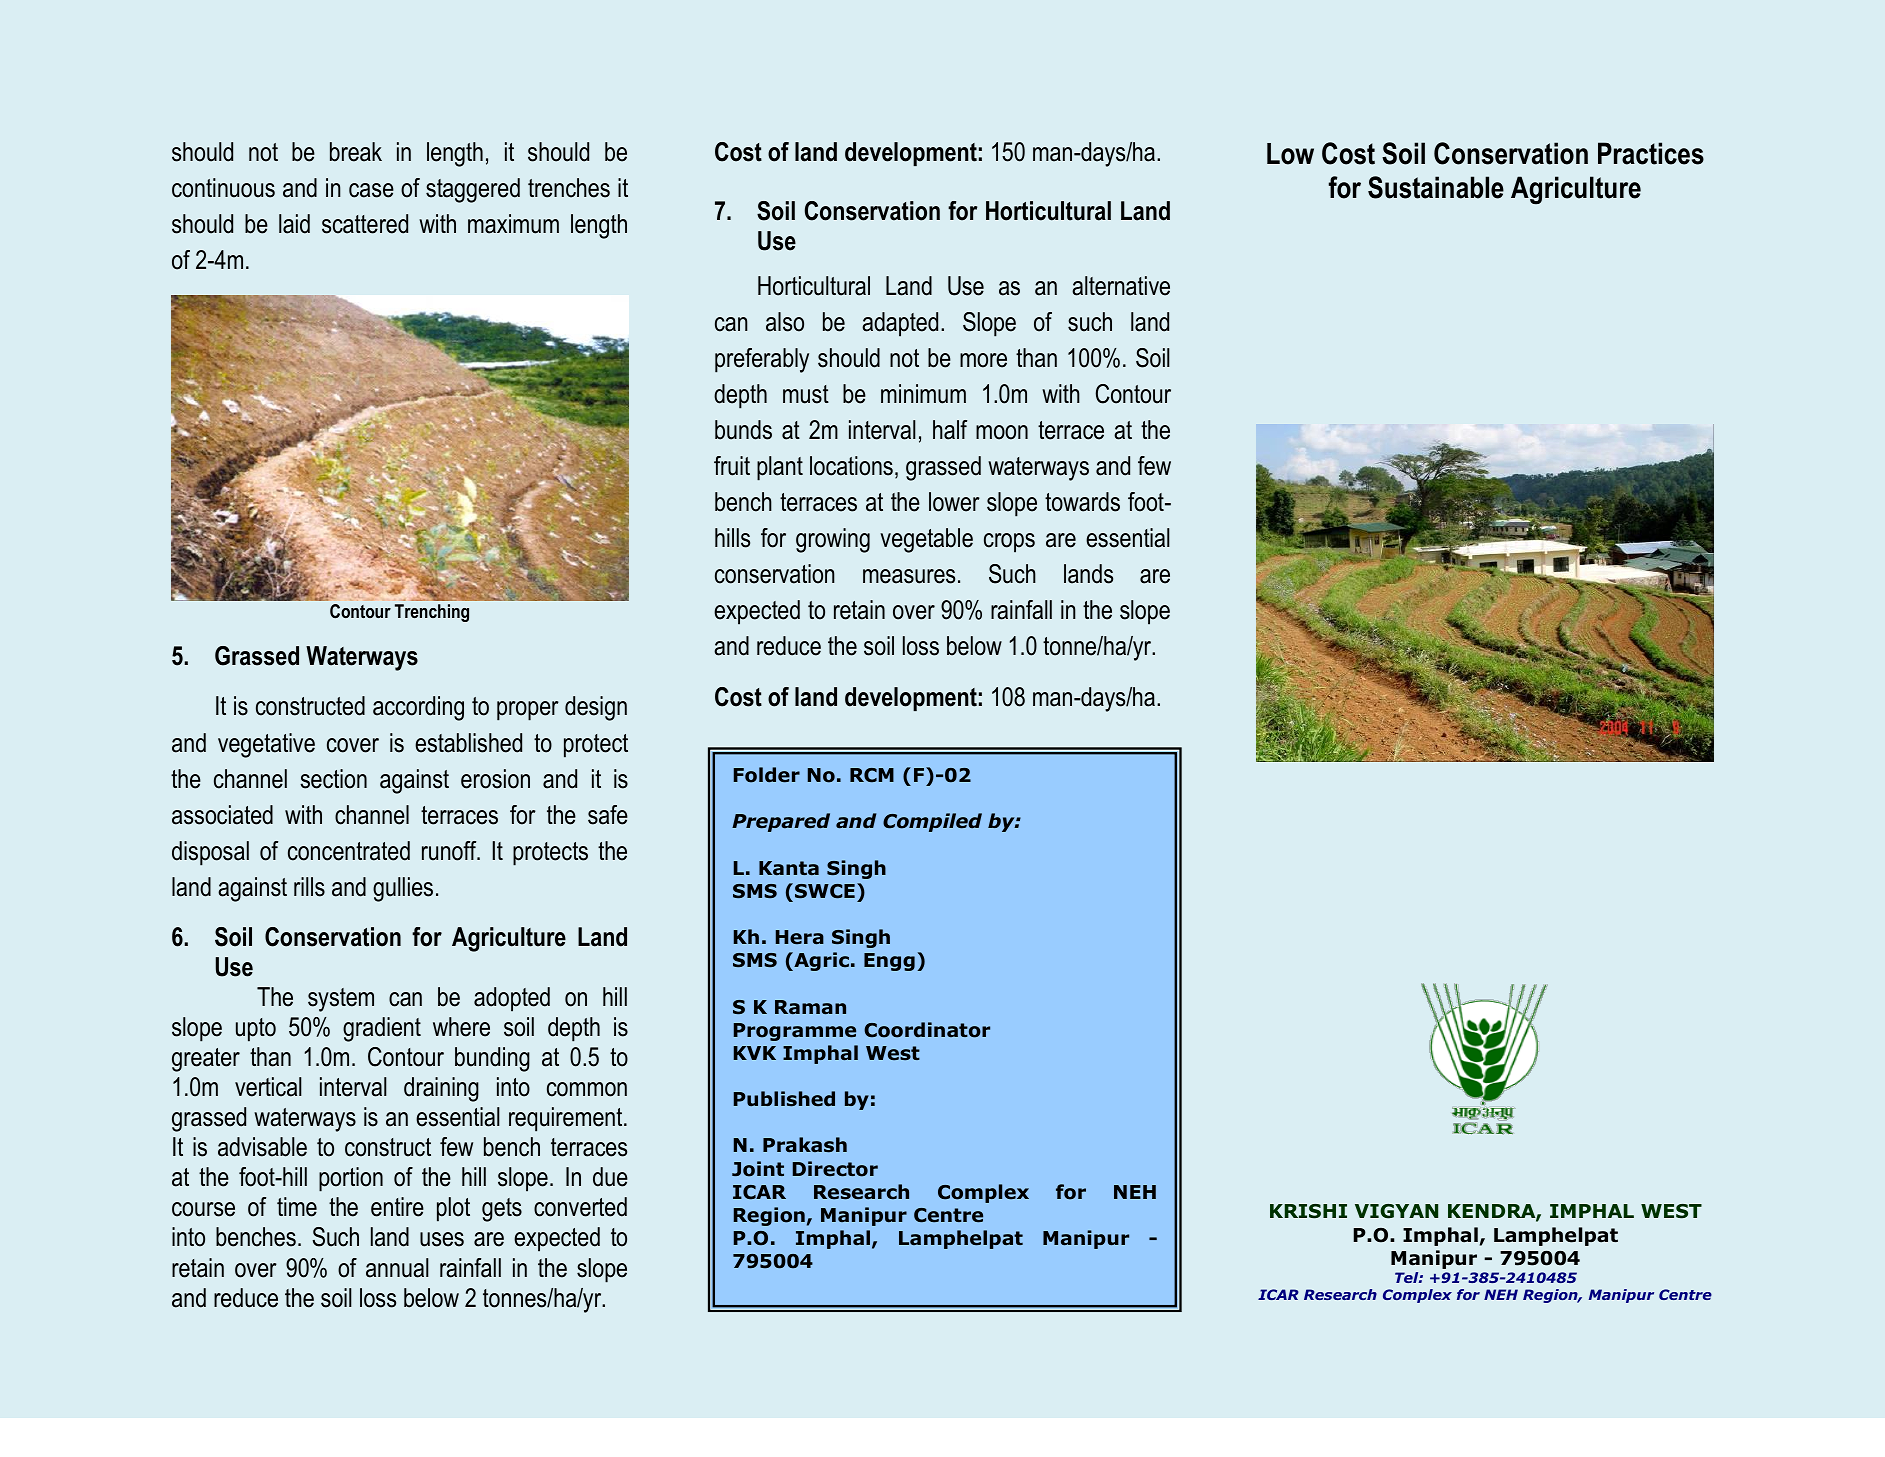 This image has height=1457, width=1885. What do you see at coordinates (927, 1030) in the image?
I see `Coordinator` at bounding box center [927, 1030].
